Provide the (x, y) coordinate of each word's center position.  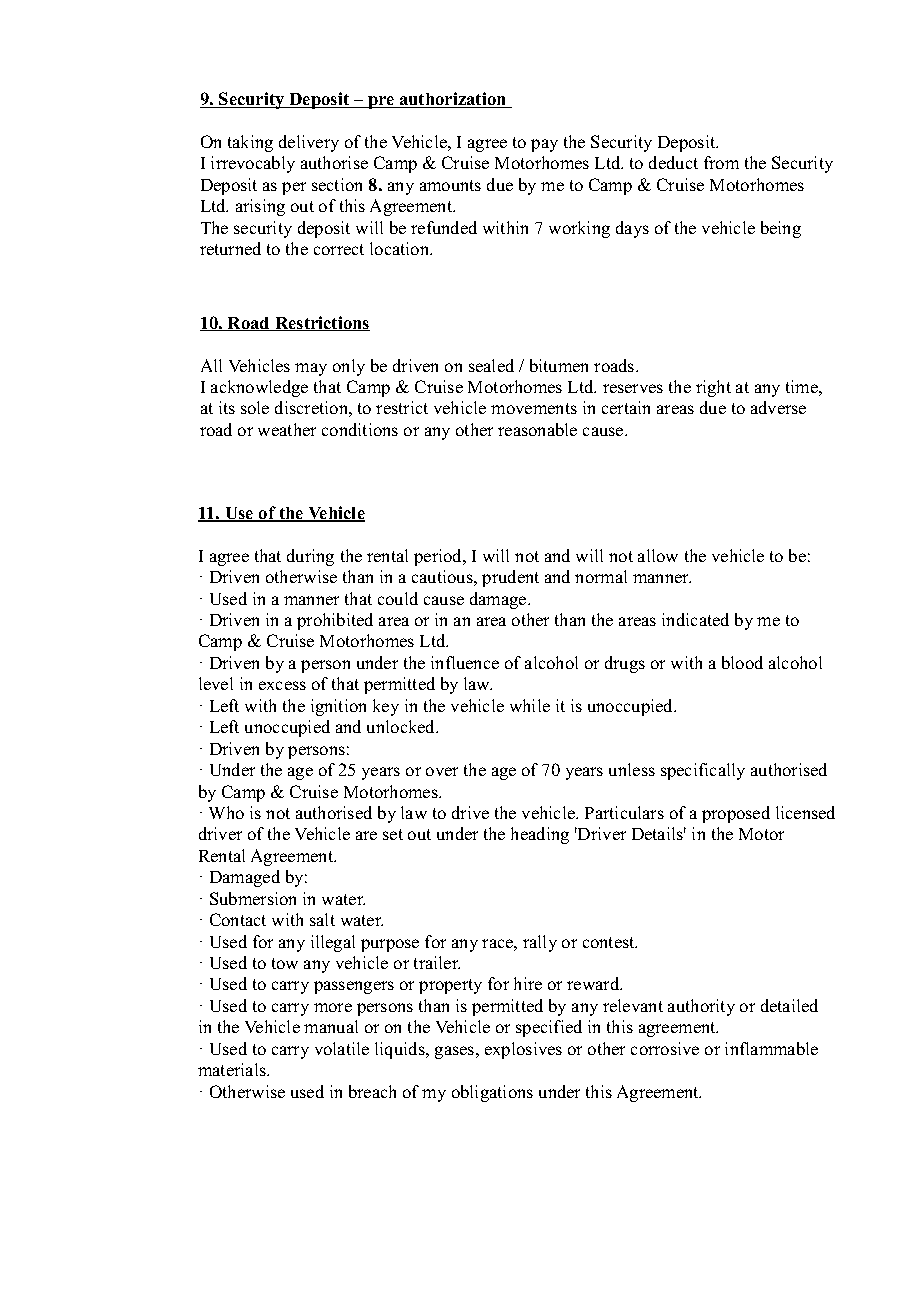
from (721, 162)
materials (233, 1069)
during (310, 557)
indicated (695, 619)
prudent (510, 578)
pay (544, 145)
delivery (309, 143)
